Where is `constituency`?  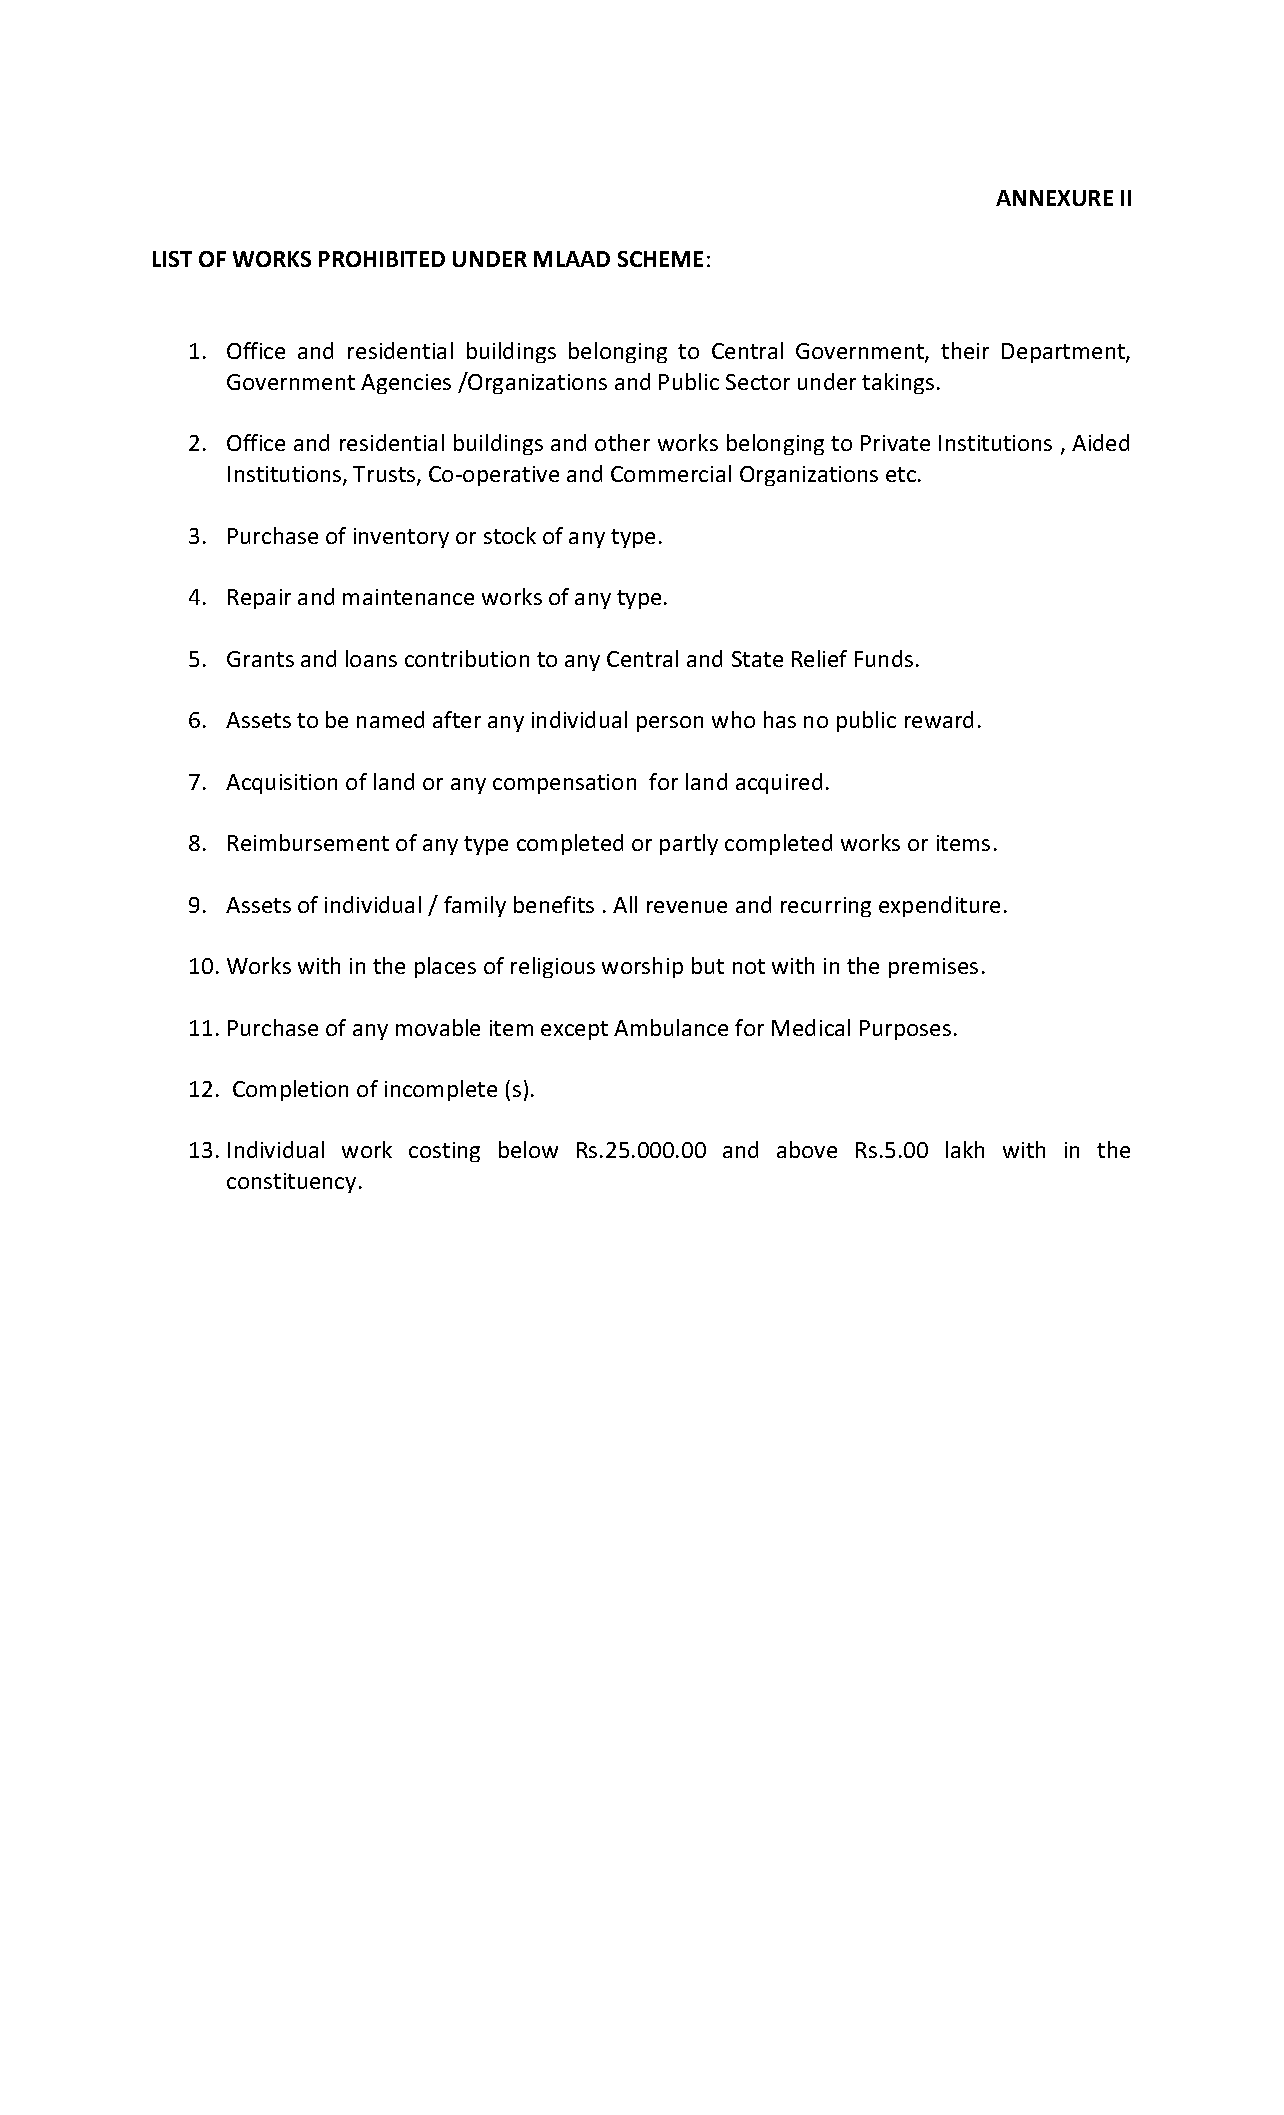
constituency is located at coordinates (291, 1183).
